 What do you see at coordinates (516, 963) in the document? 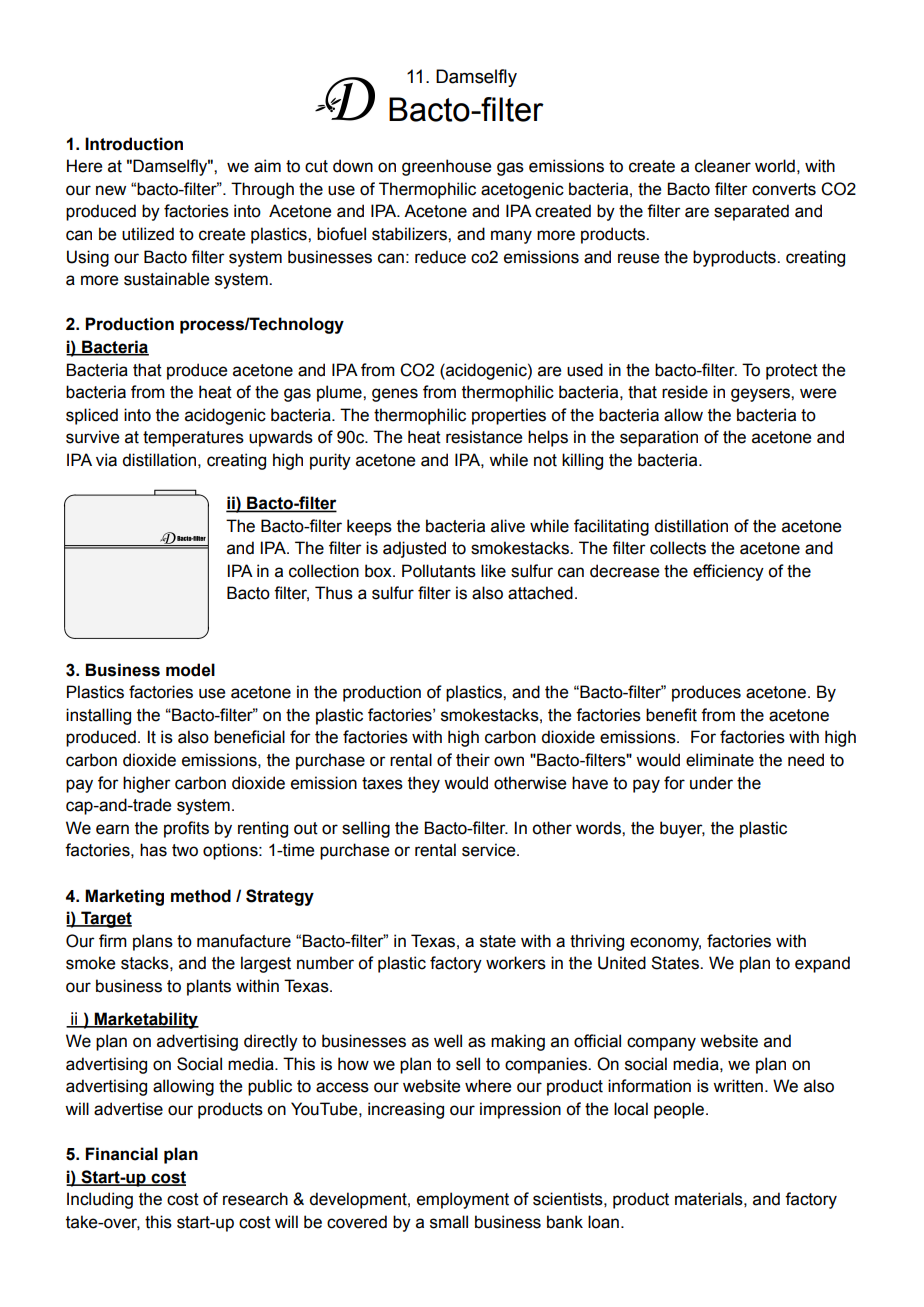
I see `workers` at bounding box center [516, 963].
